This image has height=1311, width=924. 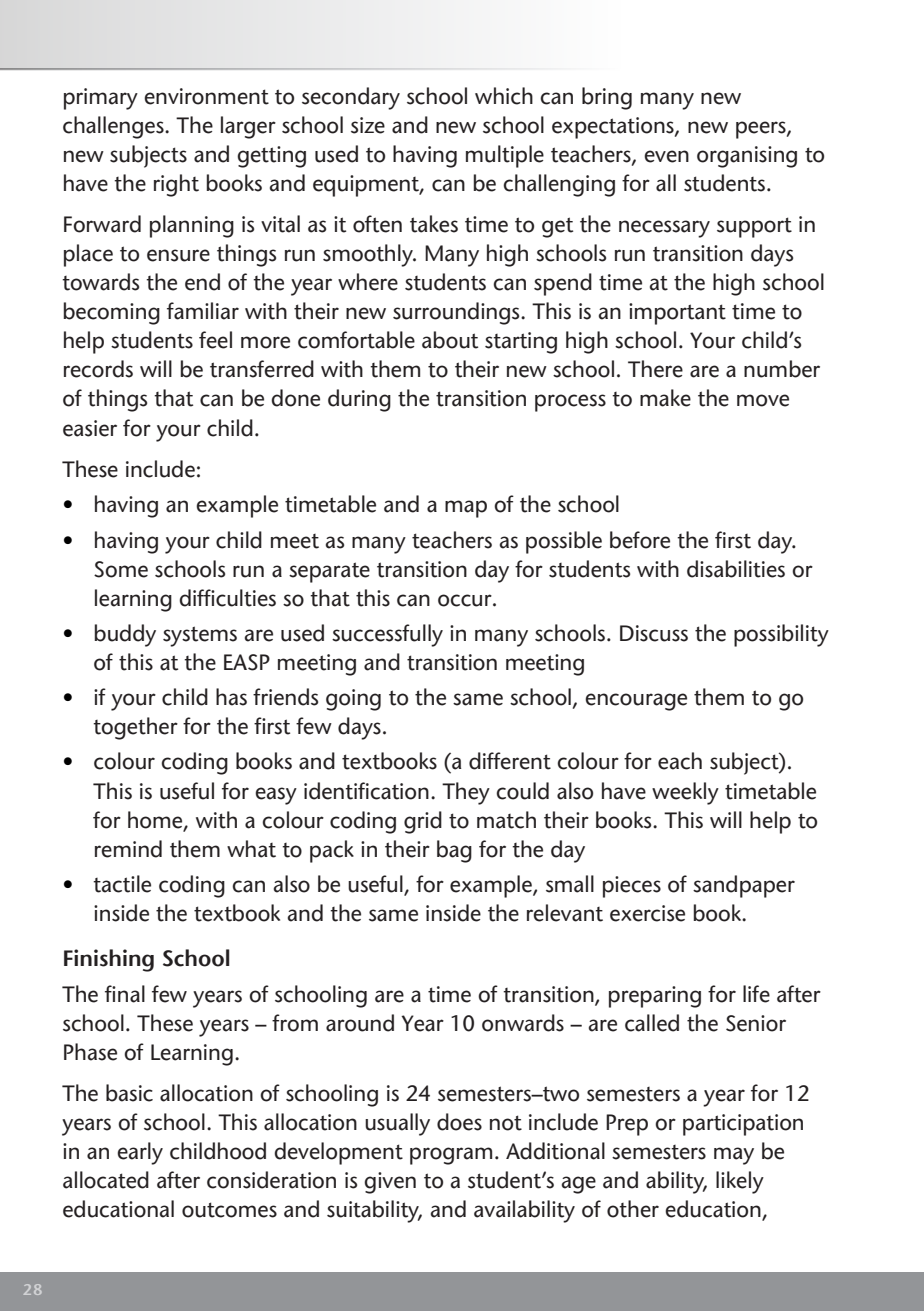 What do you see at coordinates (368, 125) in the image?
I see `size` at bounding box center [368, 125].
